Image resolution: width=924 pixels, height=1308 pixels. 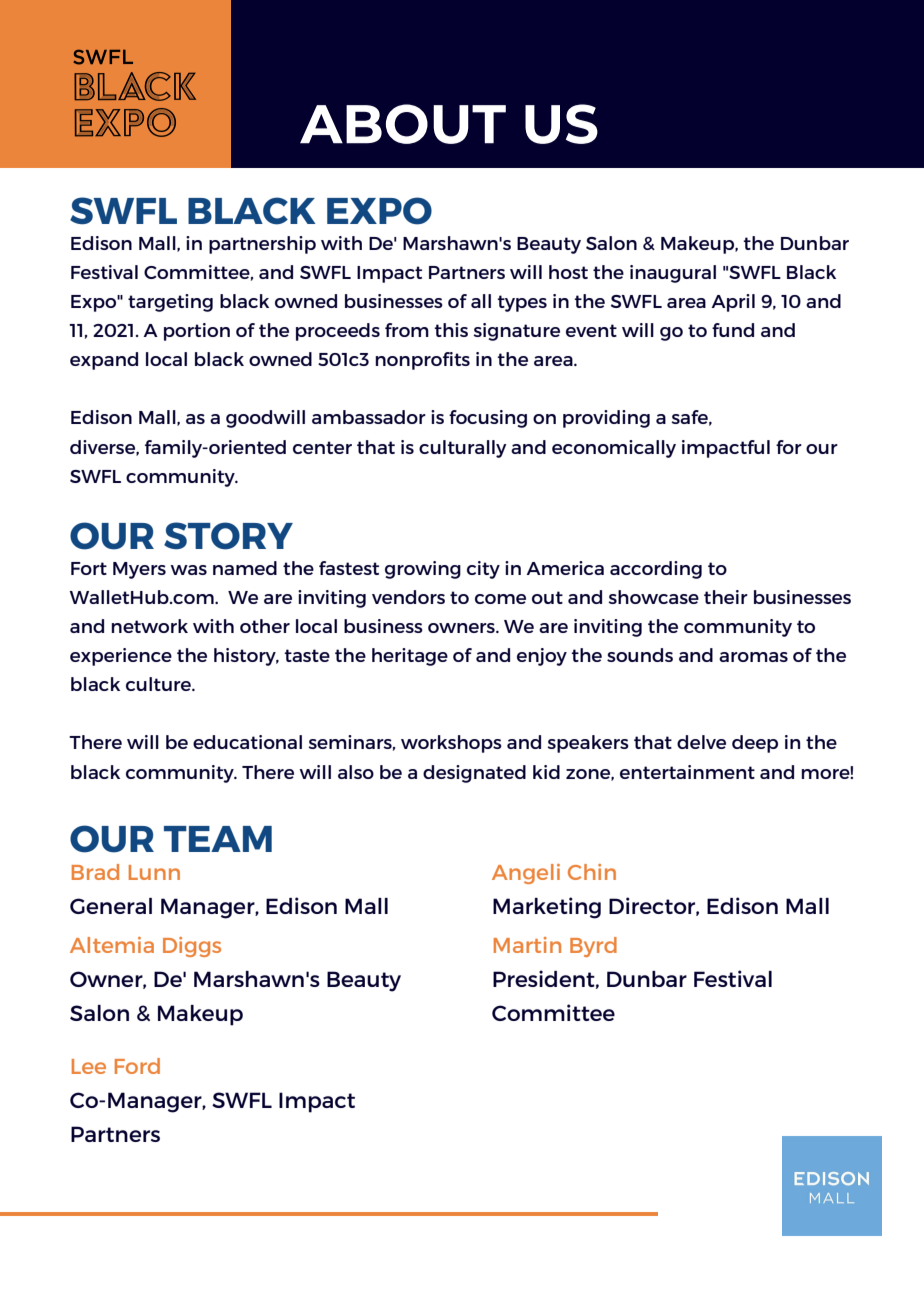 I want to click on entertainment, so click(x=687, y=772).
